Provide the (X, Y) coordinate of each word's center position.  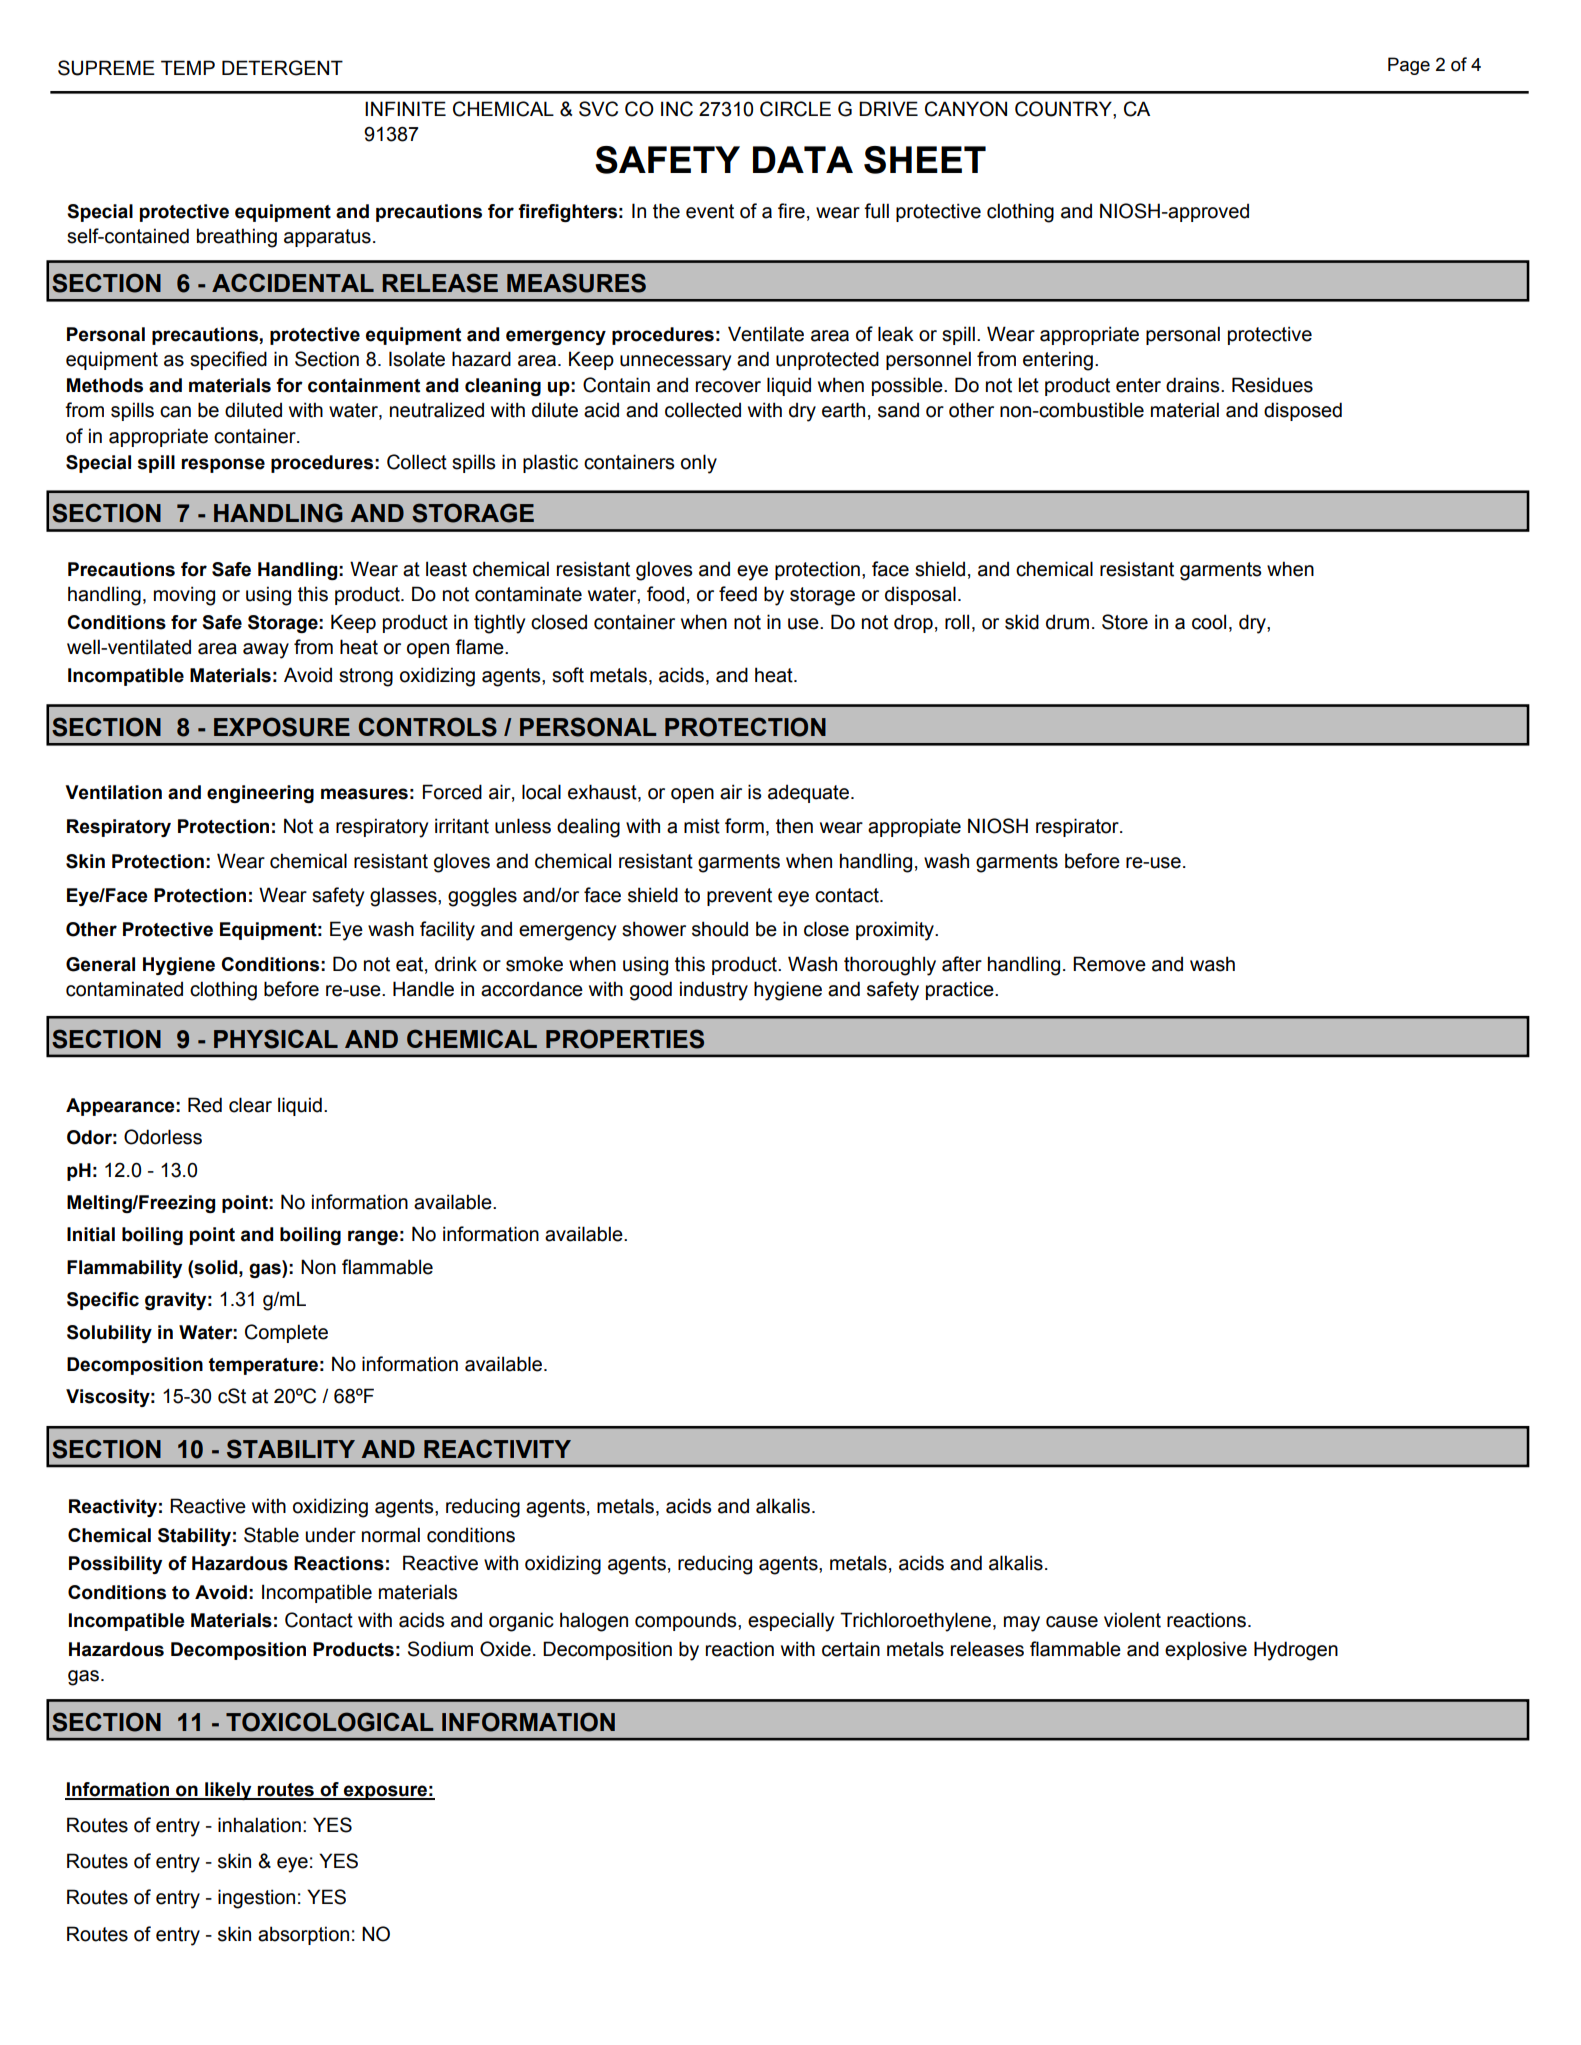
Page (1409, 66)
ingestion (256, 1899)
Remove (1109, 964)
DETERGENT (282, 68)
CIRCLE (795, 109)
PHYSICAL (276, 1039)
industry (714, 991)
